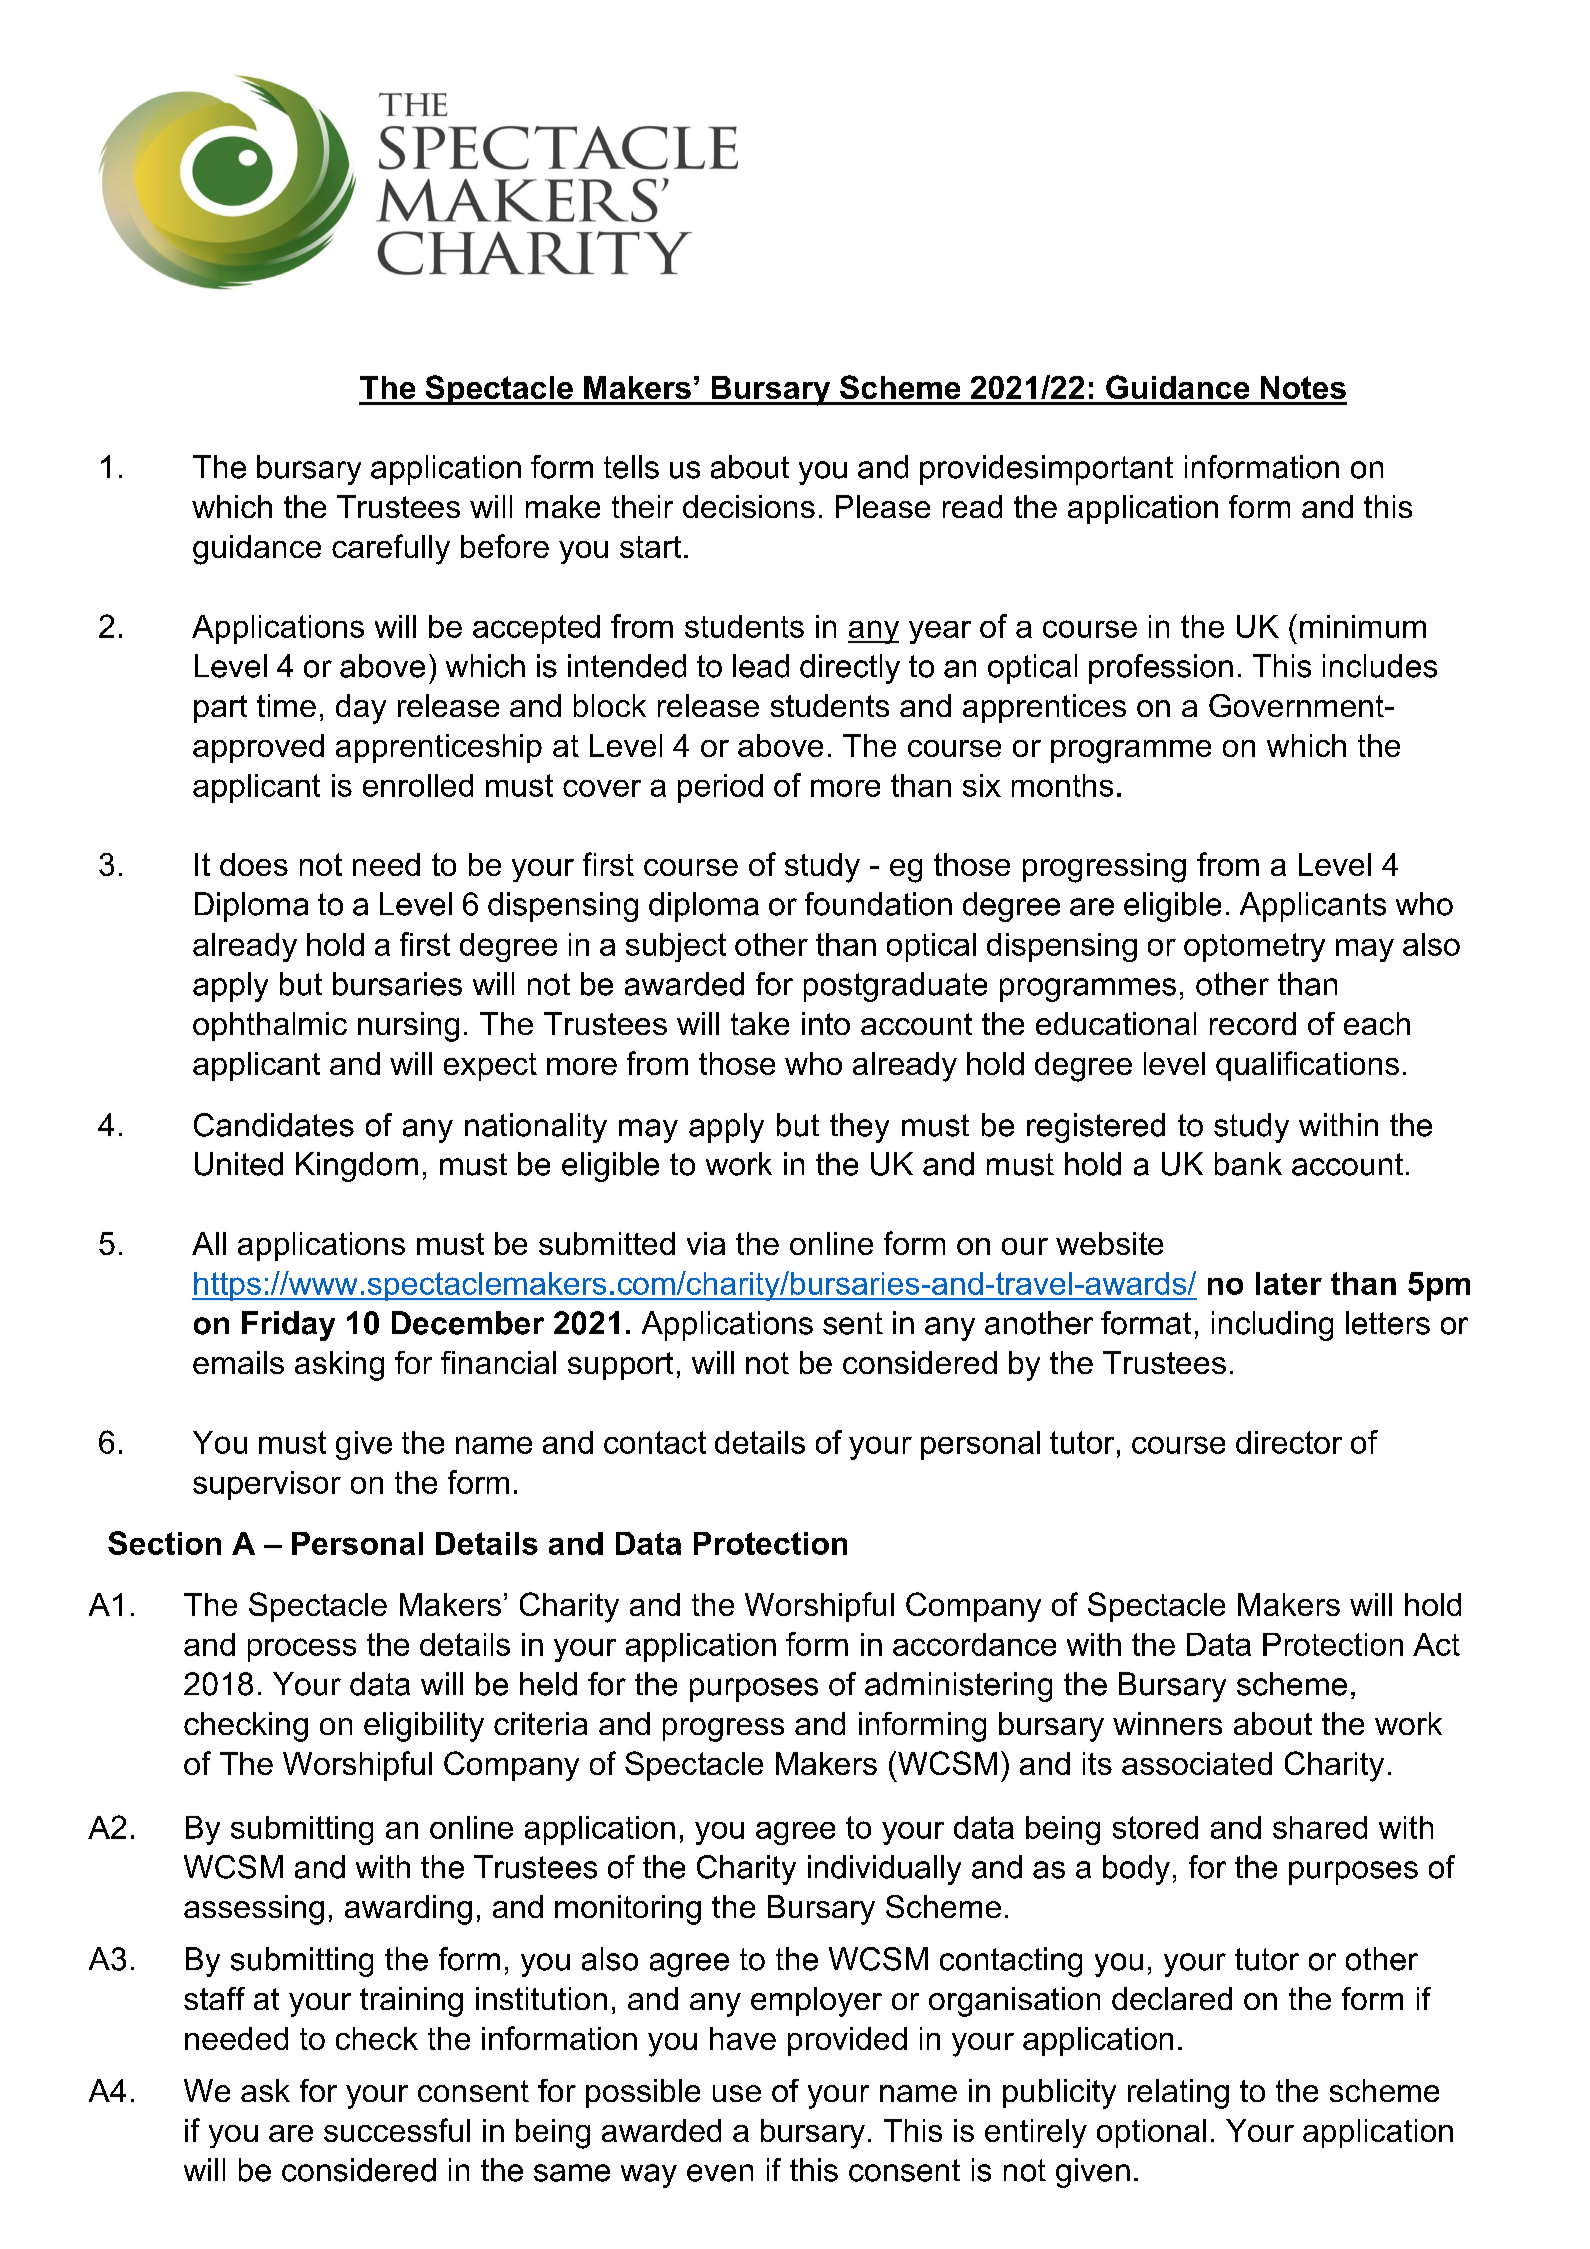  I want to click on minimum, so click(1363, 626).
